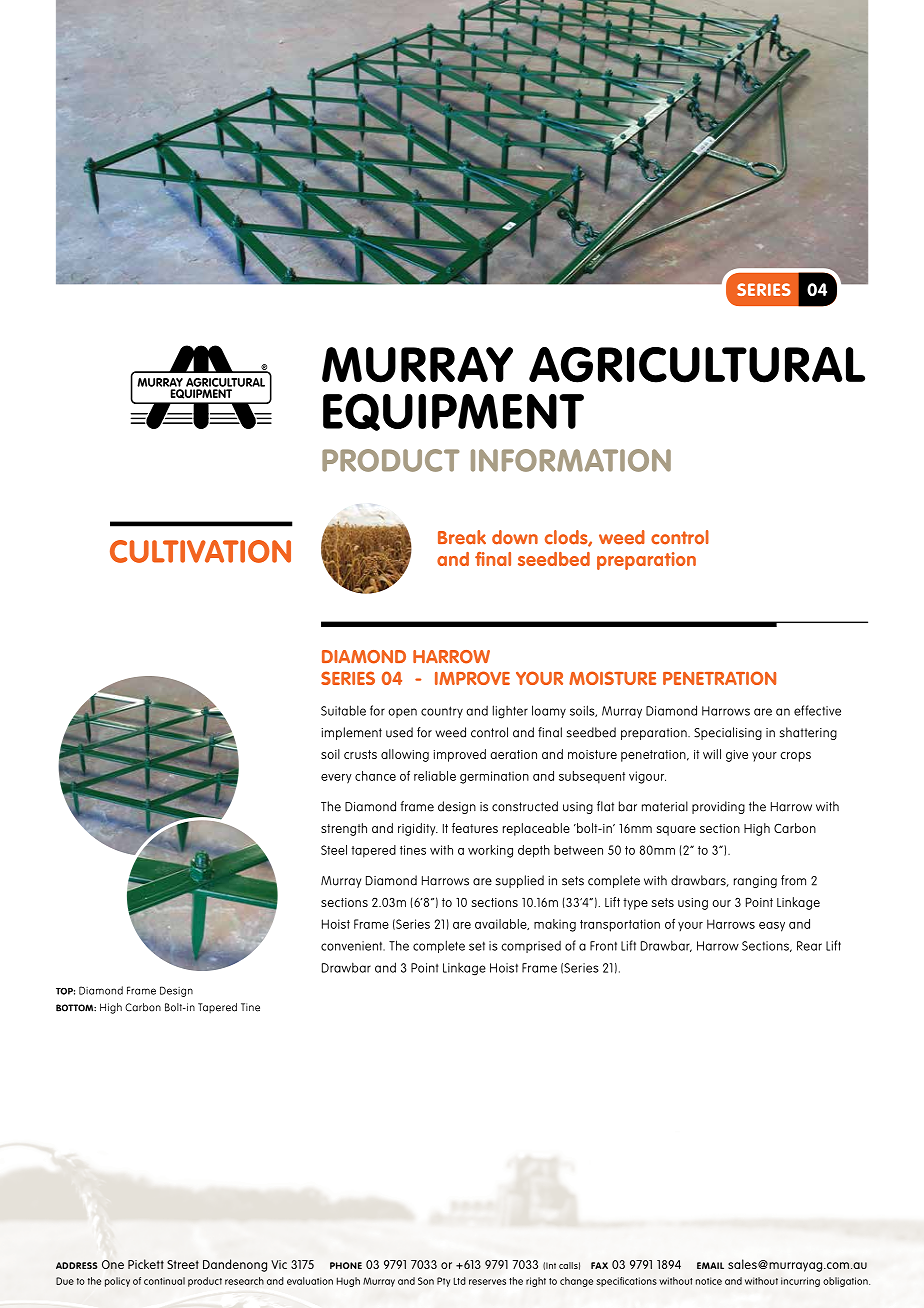  I want to click on Cultivation, so click(200, 551).
